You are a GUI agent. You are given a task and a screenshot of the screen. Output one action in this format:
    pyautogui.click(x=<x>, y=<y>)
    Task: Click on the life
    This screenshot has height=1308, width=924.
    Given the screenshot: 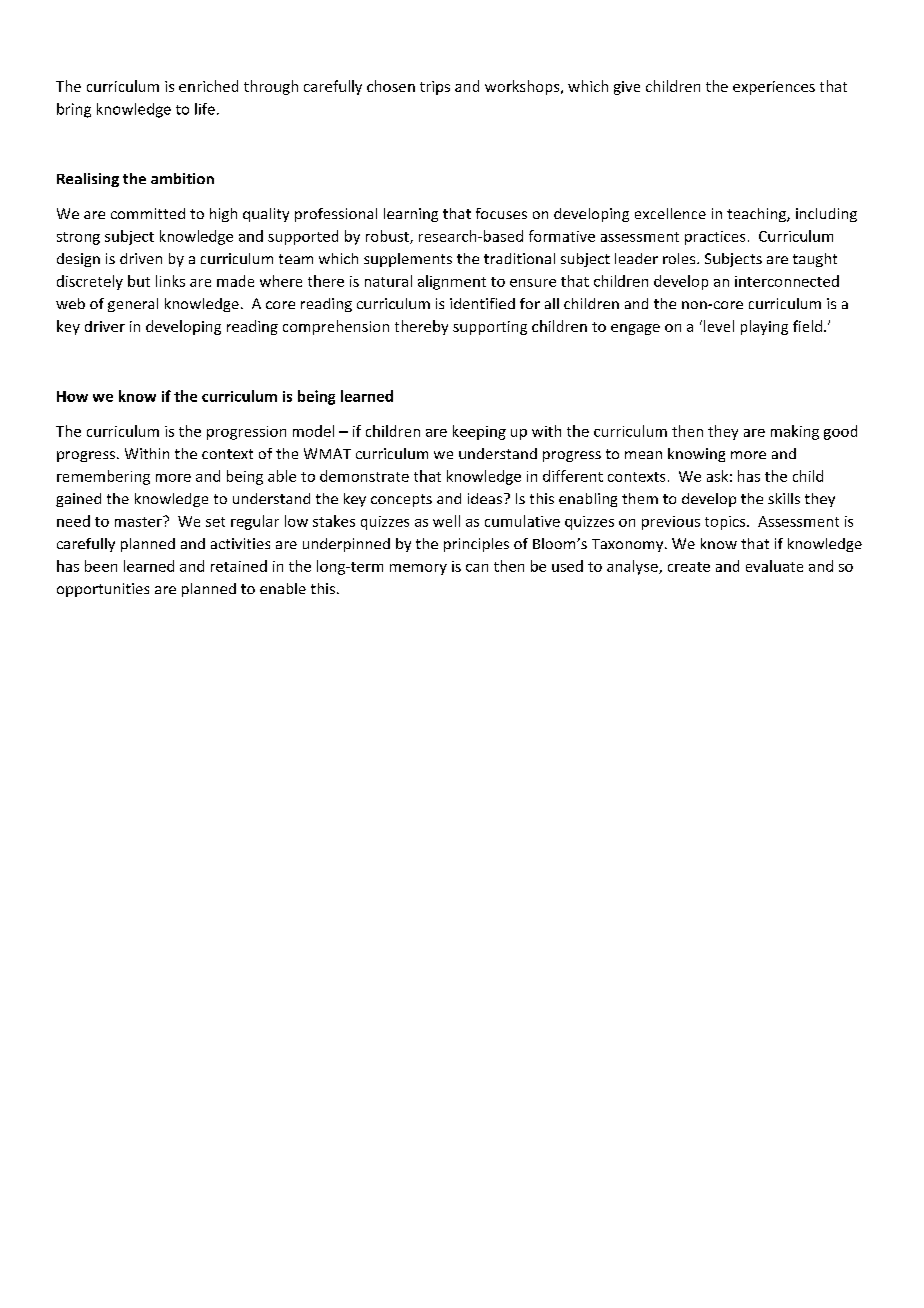 What is the action you would take?
    pyautogui.click(x=205, y=109)
